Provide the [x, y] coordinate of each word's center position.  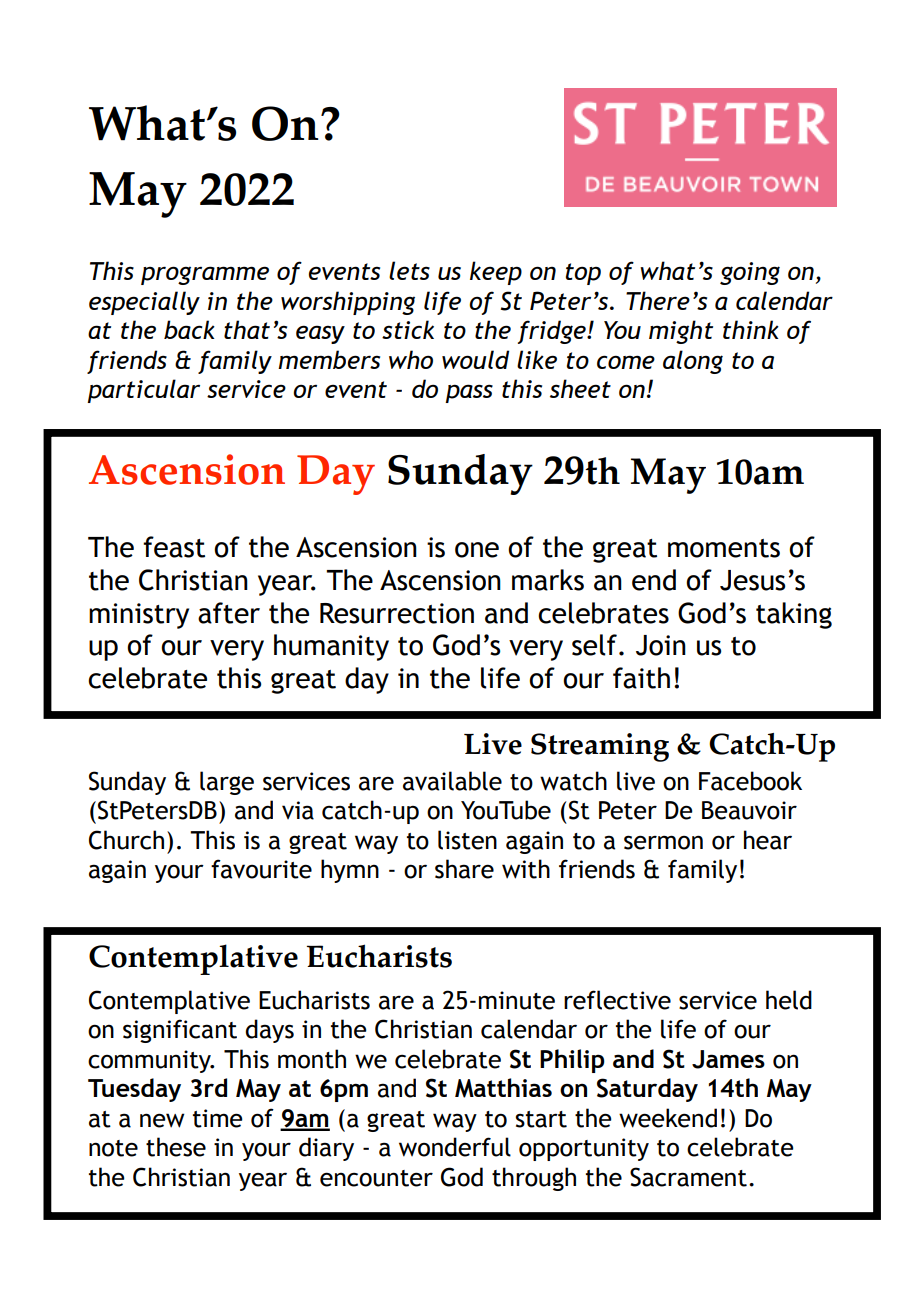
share [464, 869]
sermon [663, 842]
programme [205, 275]
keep [496, 273]
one [477, 550]
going [750, 273]
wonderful [455, 1147]
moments [724, 548]
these [176, 1147]
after [229, 613]
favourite [261, 869]
